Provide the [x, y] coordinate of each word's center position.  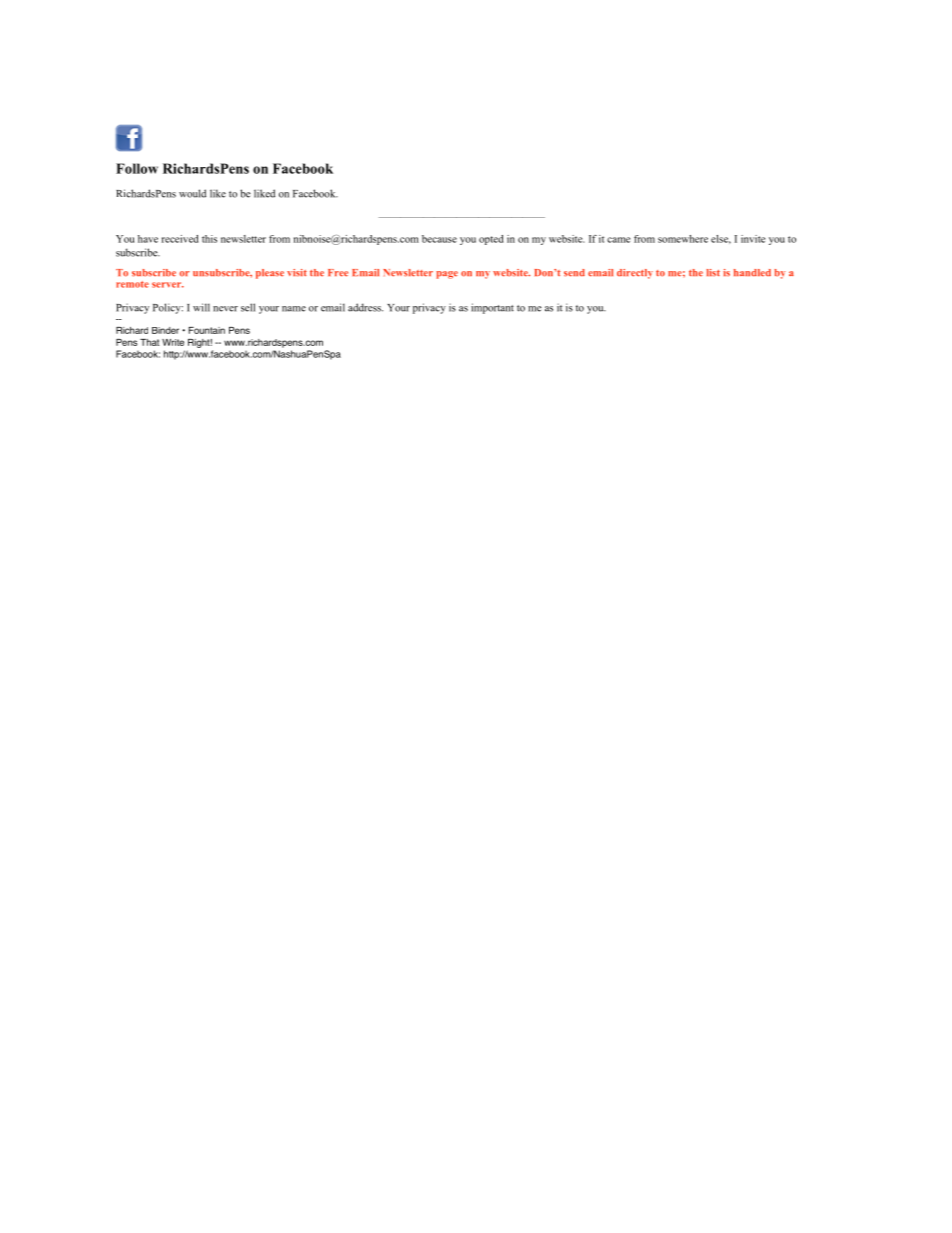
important [492, 308]
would [192, 193]
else [721, 239]
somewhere [683, 239]
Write [173, 342]
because [439, 239]
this [209, 239]
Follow [137, 168]
